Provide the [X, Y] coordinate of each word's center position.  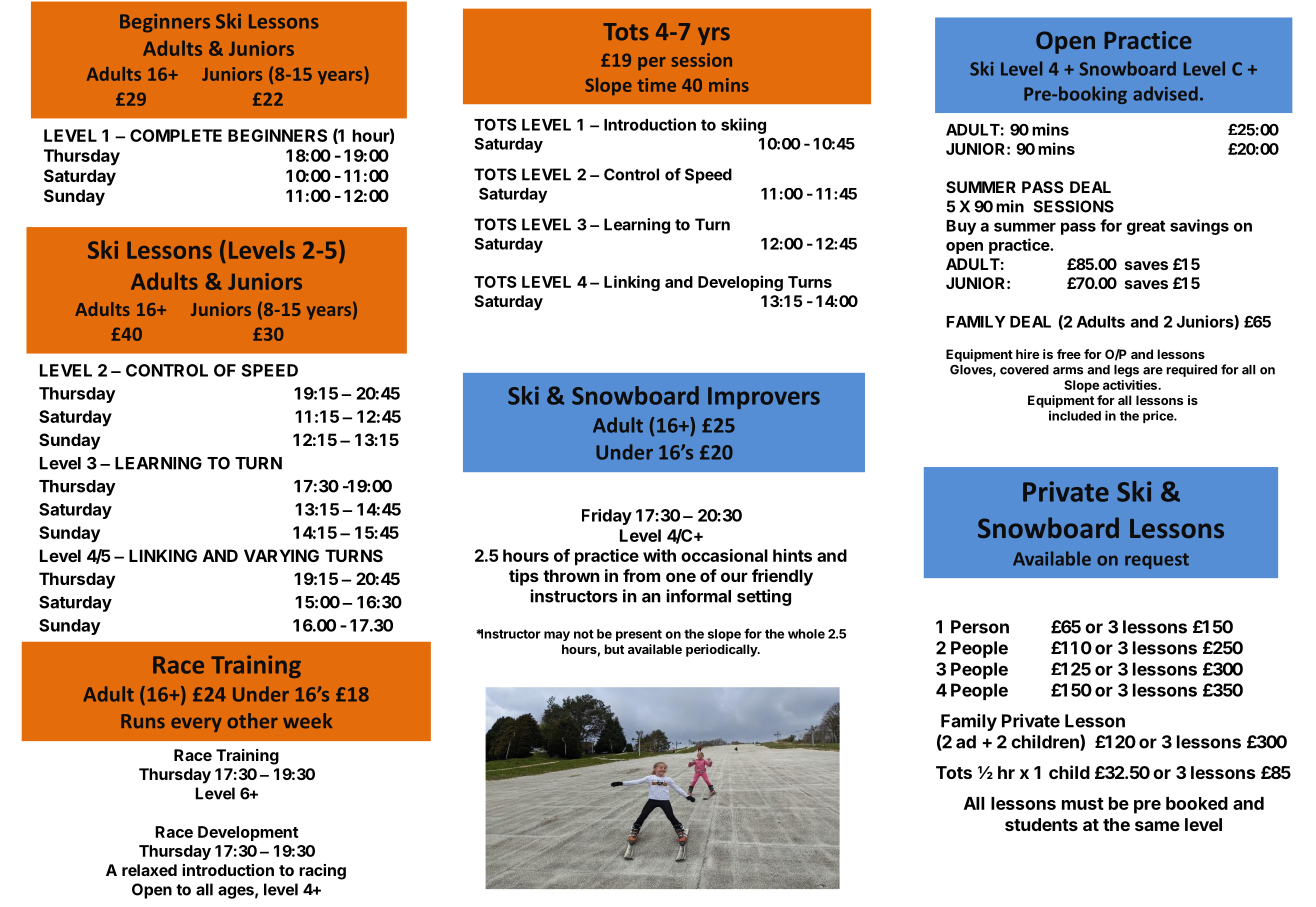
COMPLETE [176, 135]
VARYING [281, 555]
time [657, 85]
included [1075, 416]
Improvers [764, 398]
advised [1165, 93]
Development [248, 833]
